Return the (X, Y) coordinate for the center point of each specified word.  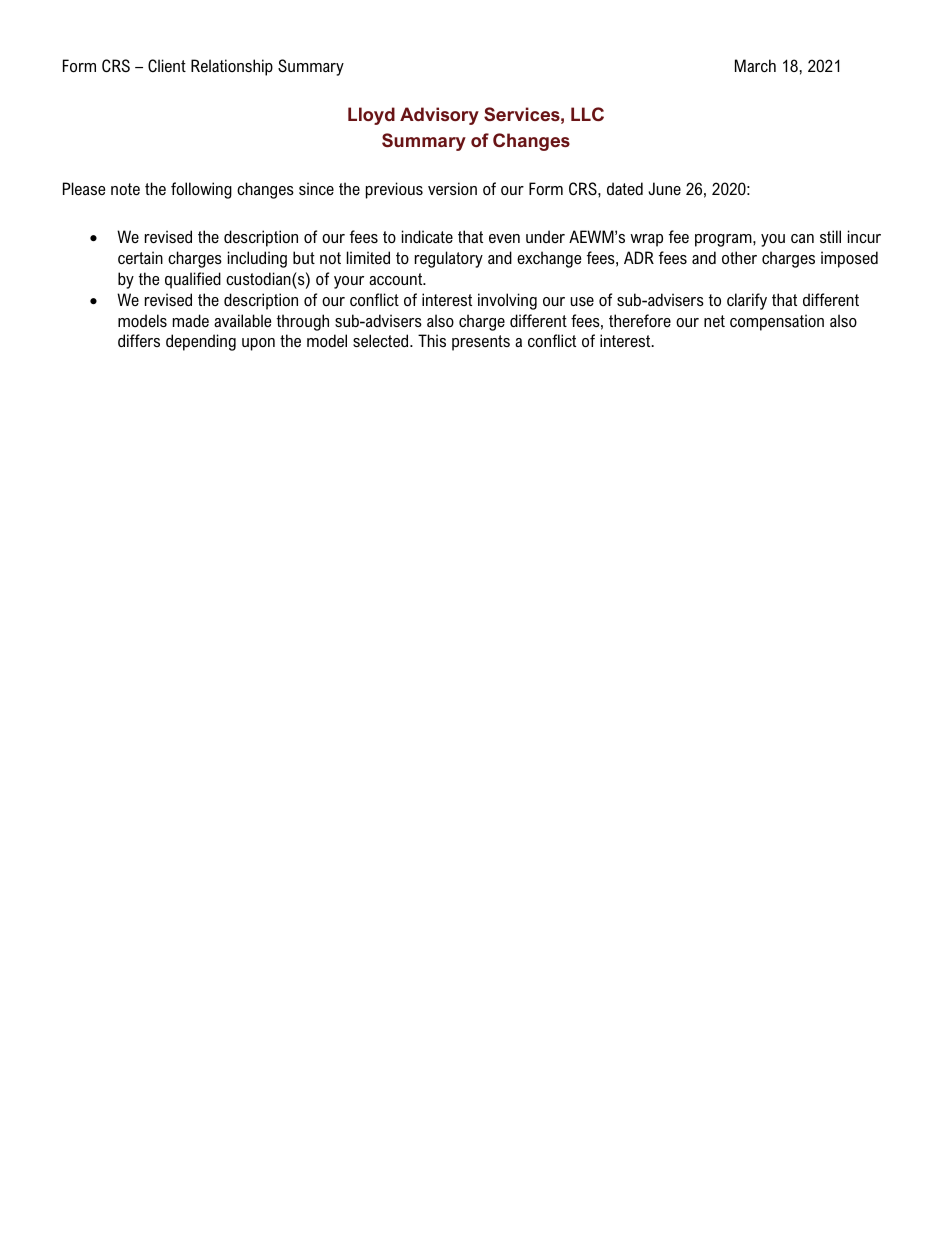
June (664, 188)
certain (140, 257)
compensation (777, 322)
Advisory (439, 116)
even (504, 238)
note (125, 189)
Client (167, 65)
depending (201, 342)
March (755, 65)
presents (481, 343)
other (739, 257)
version (452, 188)
